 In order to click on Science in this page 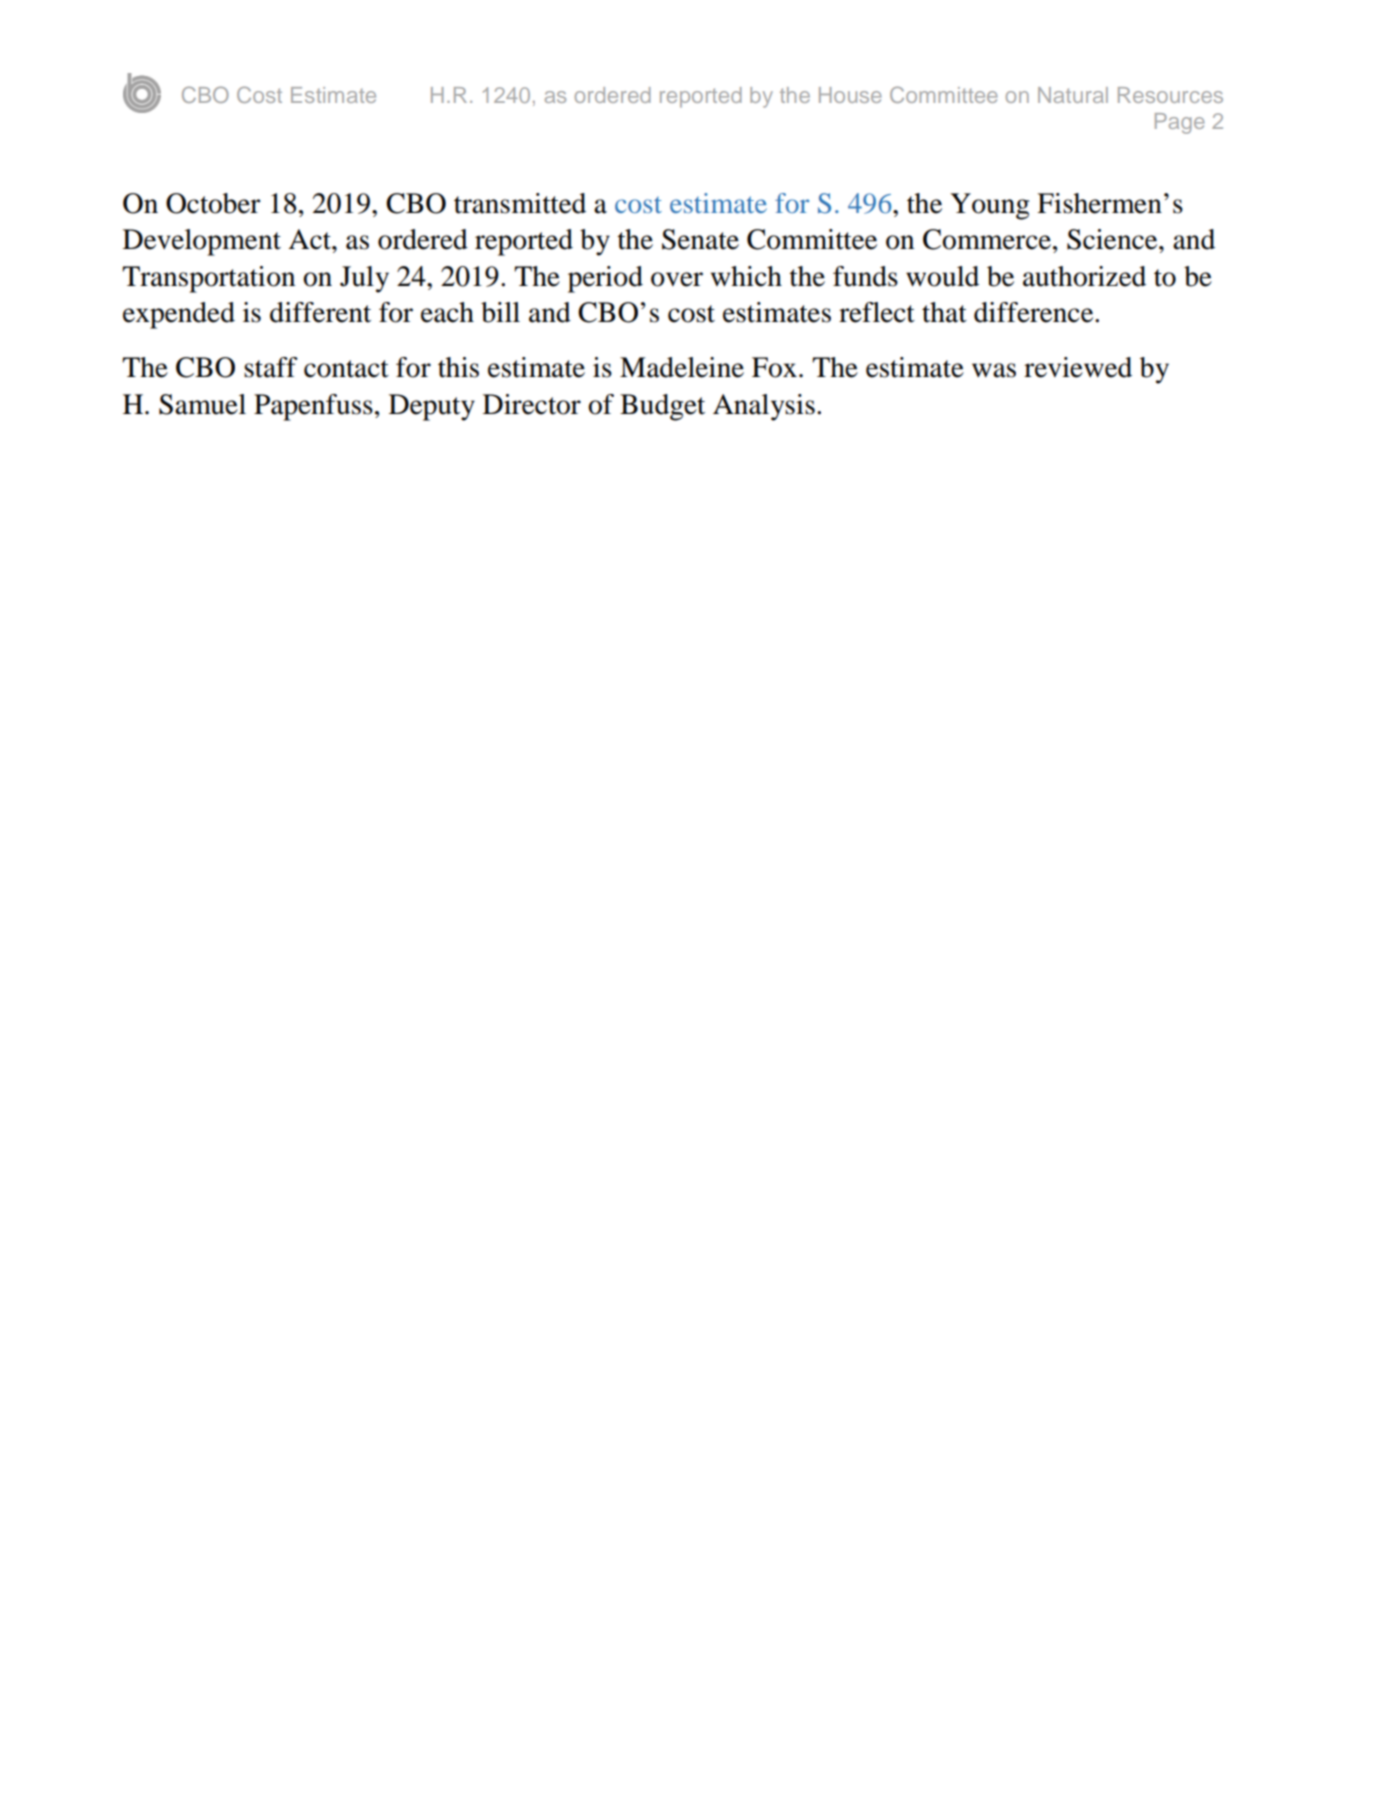, I will do `click(1113, 239)`.
